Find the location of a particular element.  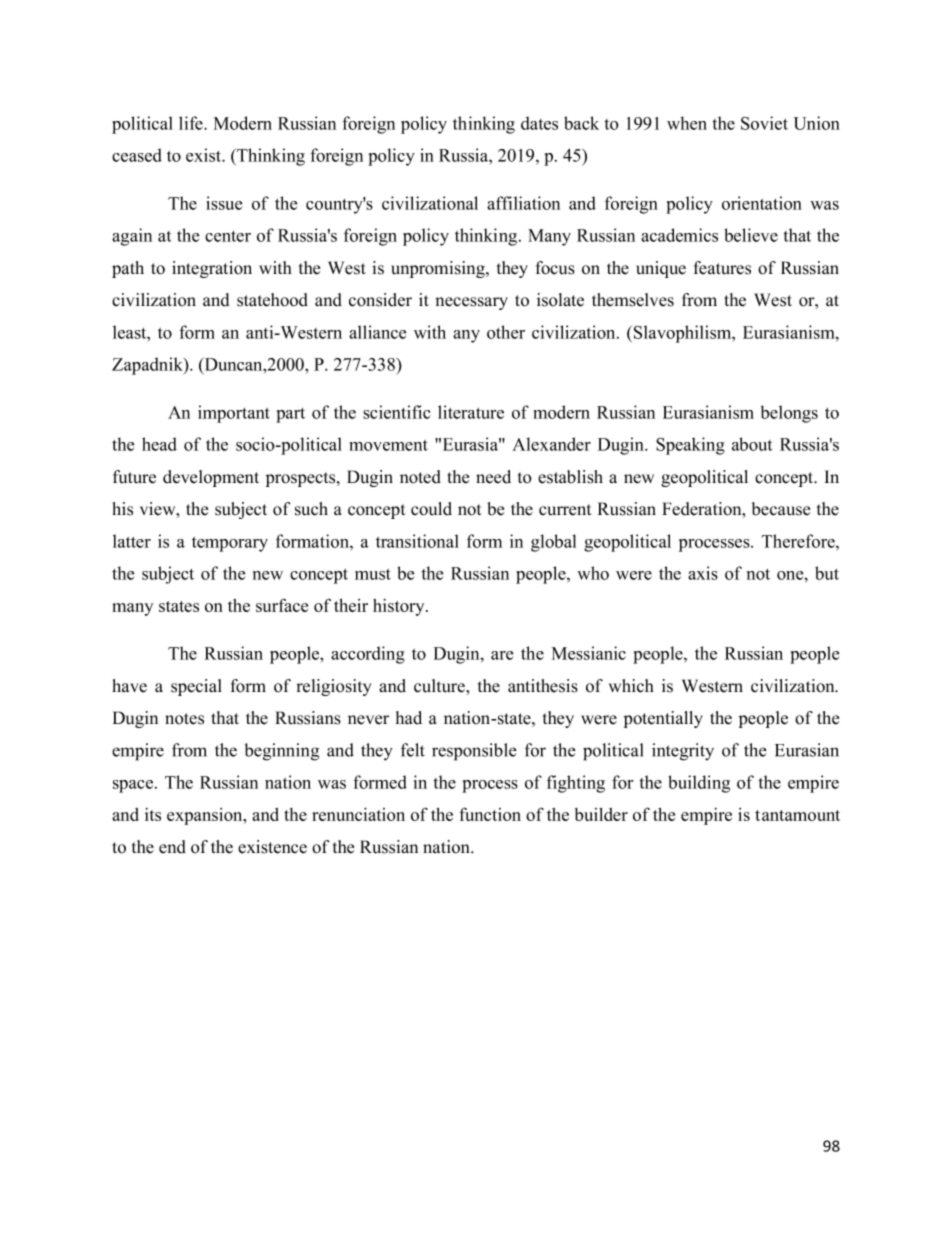

Soviet is located at coordinates (764, 123).
